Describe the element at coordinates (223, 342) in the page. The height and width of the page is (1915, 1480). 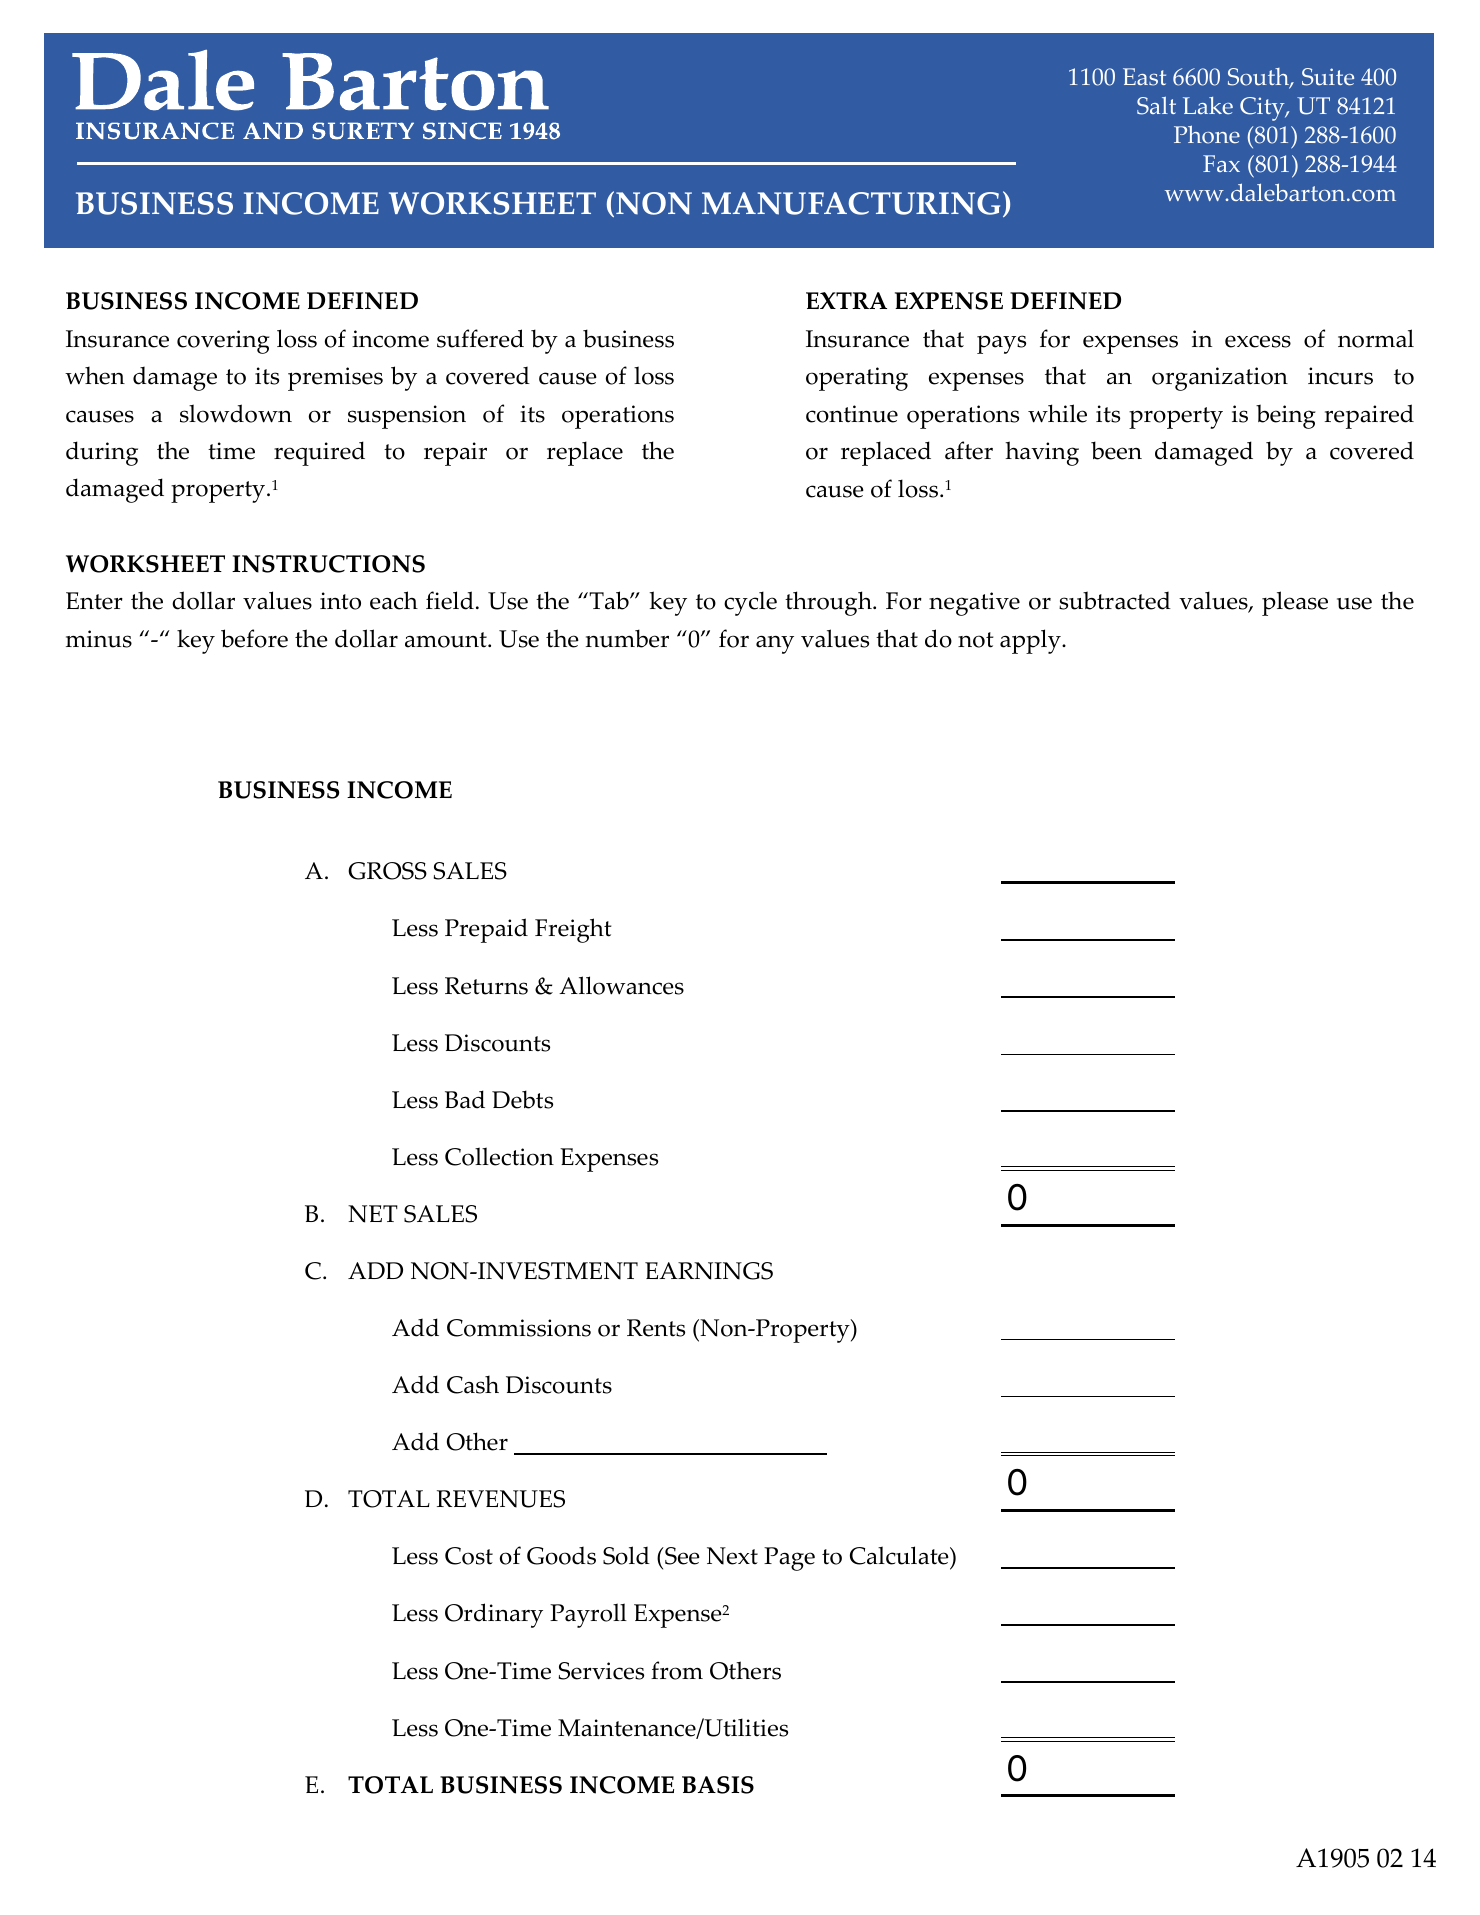
I see `covering` at that location.
